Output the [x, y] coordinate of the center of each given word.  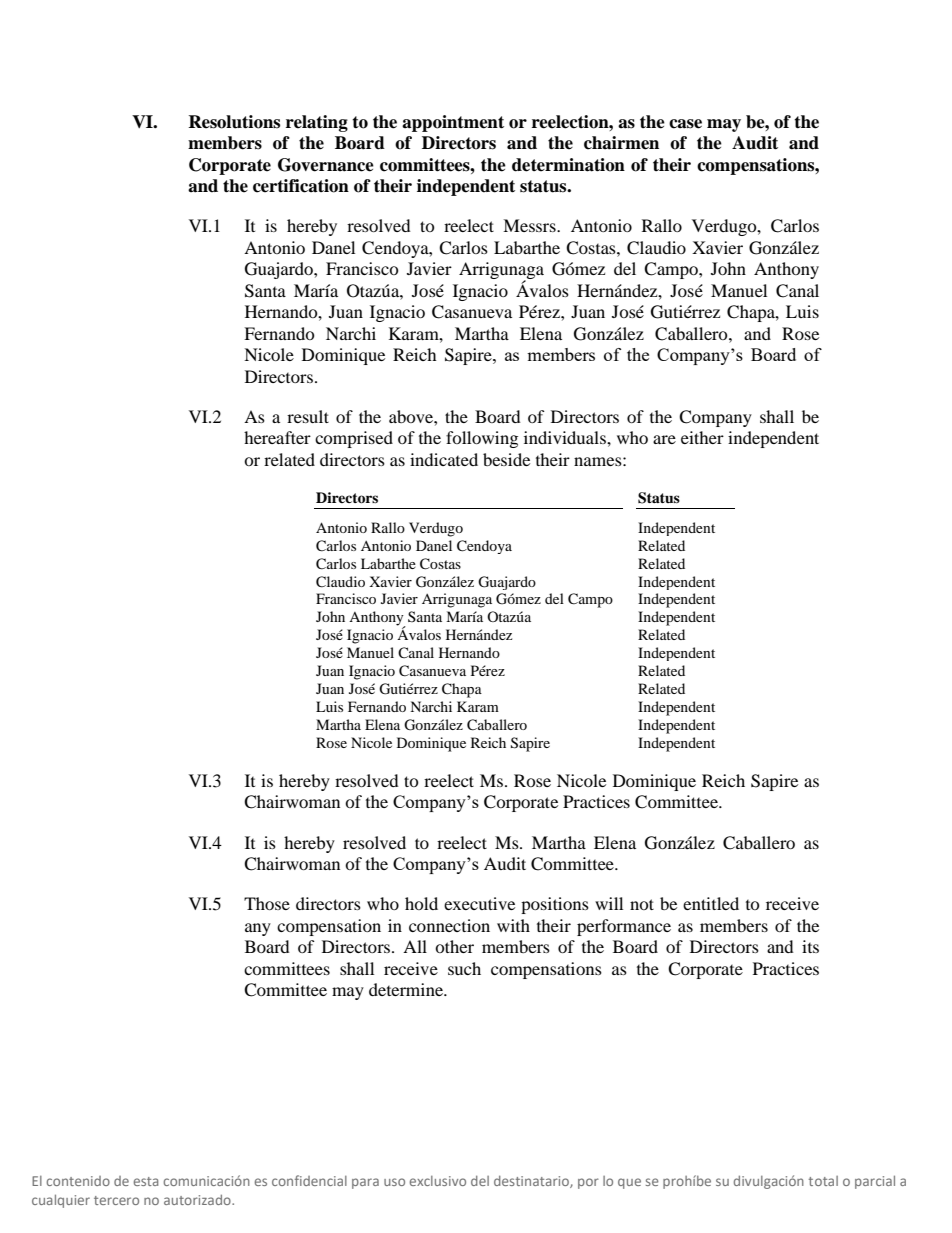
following [482, 439]
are [664, 439]
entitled [711, 903]
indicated [444, 459]
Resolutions [234, 122]
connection [449, 925]
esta [146, 1181]
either [702, 437]
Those [267, 903]
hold [421, 903]
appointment [453, 123]
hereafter [277, 437]
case [685, 124]
